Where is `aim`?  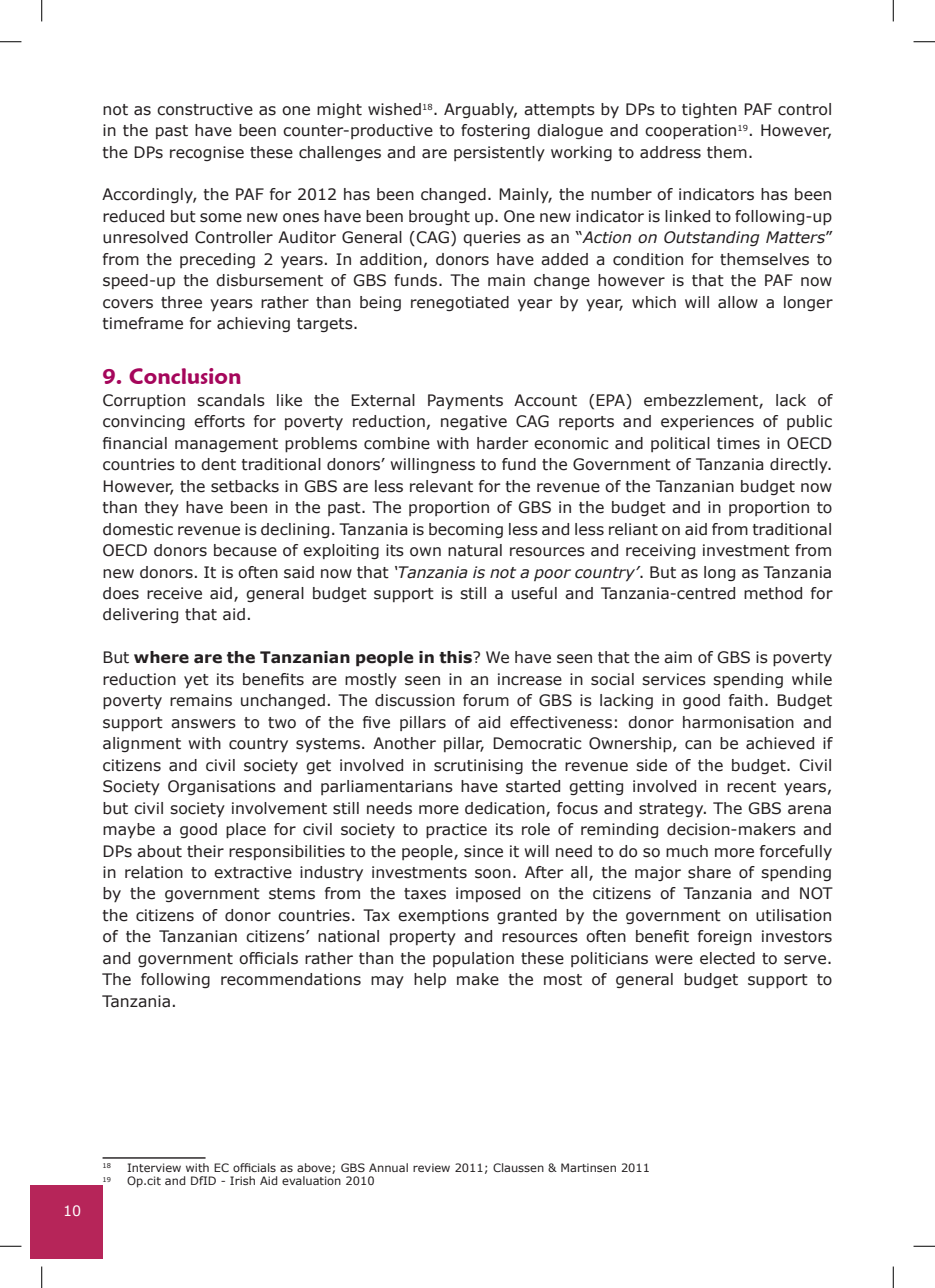 aim is located at coordinates (678, 657).
